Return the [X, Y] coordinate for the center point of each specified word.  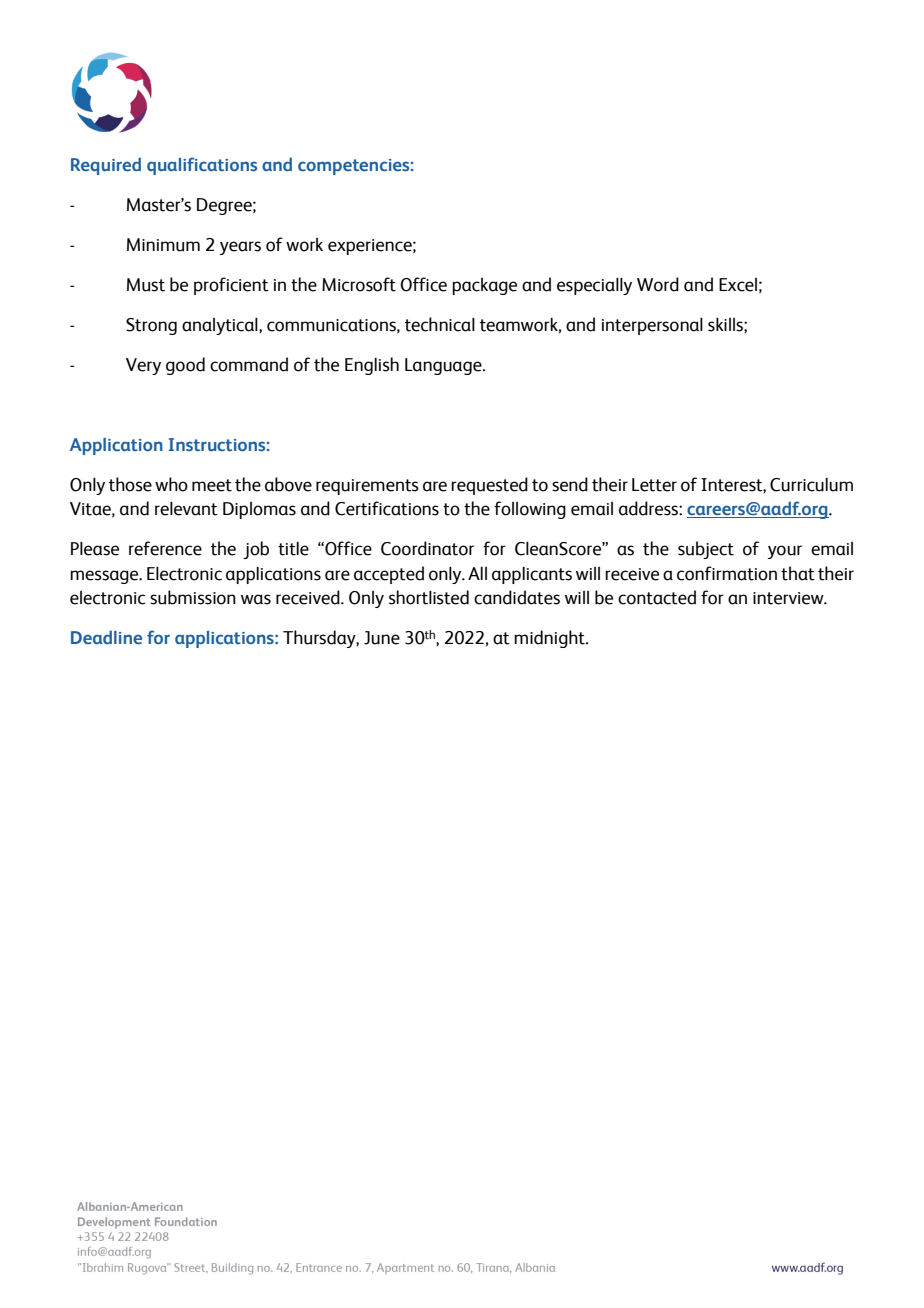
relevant [186, 508]
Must [146, 285]
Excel [738, 285]
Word [658, 284]
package [484, 286]
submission [193, 597]
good [185, 366]
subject [706, 550]
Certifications [387, 508]
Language [444, 366]
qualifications [202, 166]
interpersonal [652, 326]
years [240, 248]
